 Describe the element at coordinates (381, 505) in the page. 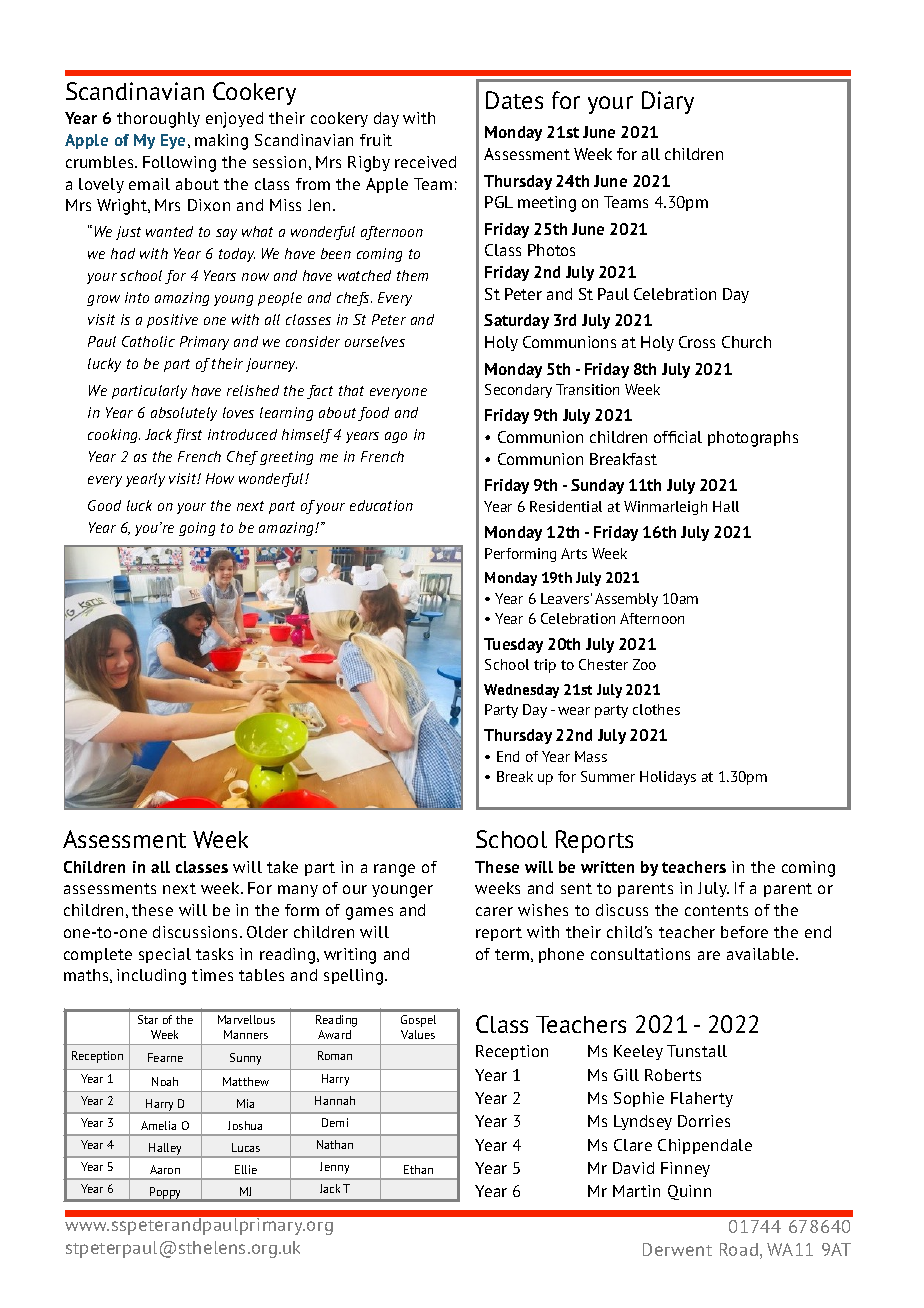

I see `education` at that location.
